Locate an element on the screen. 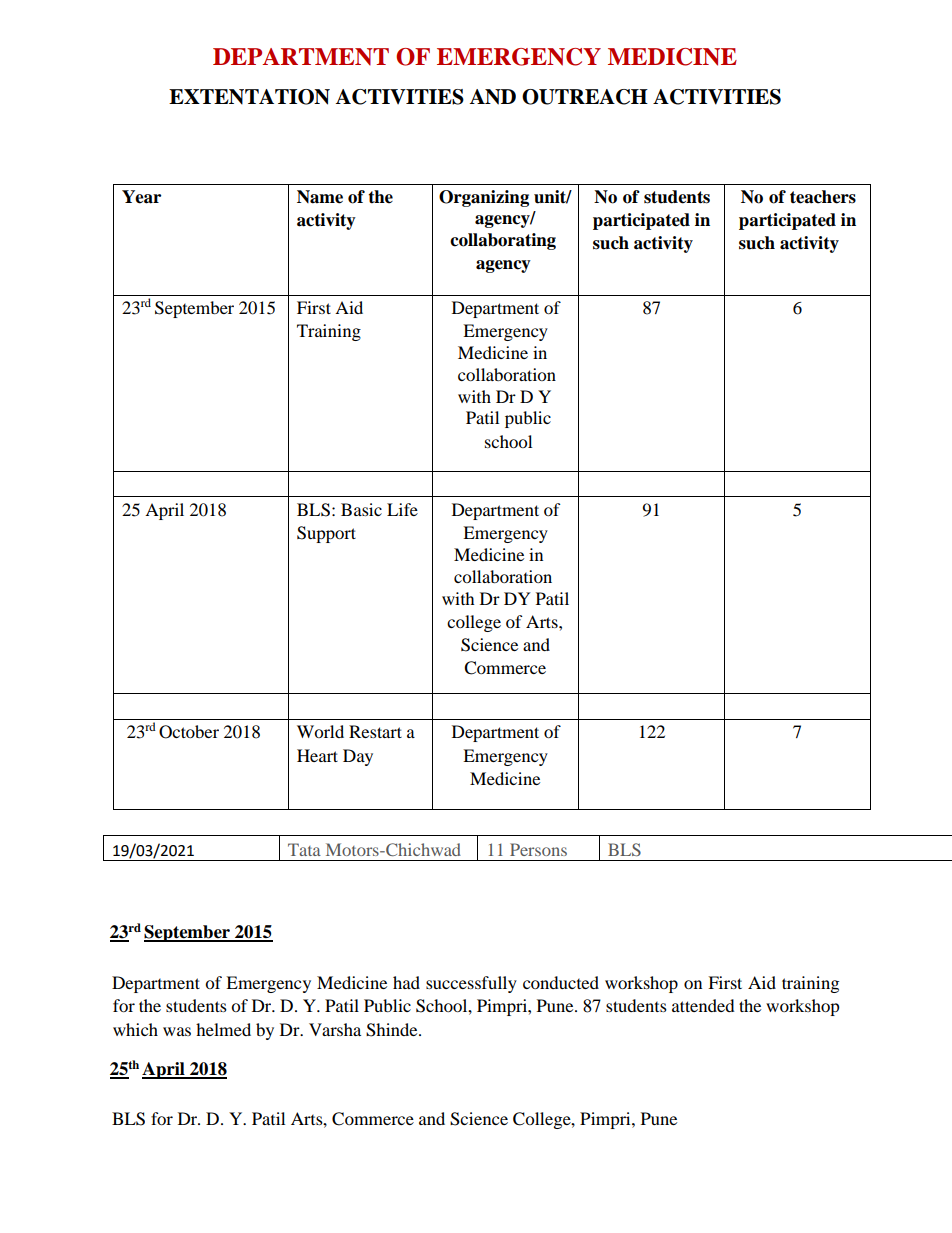 Image resolution: width=952 pixels, height=1233 pixels. Support is located at coordinates (326, 534).
